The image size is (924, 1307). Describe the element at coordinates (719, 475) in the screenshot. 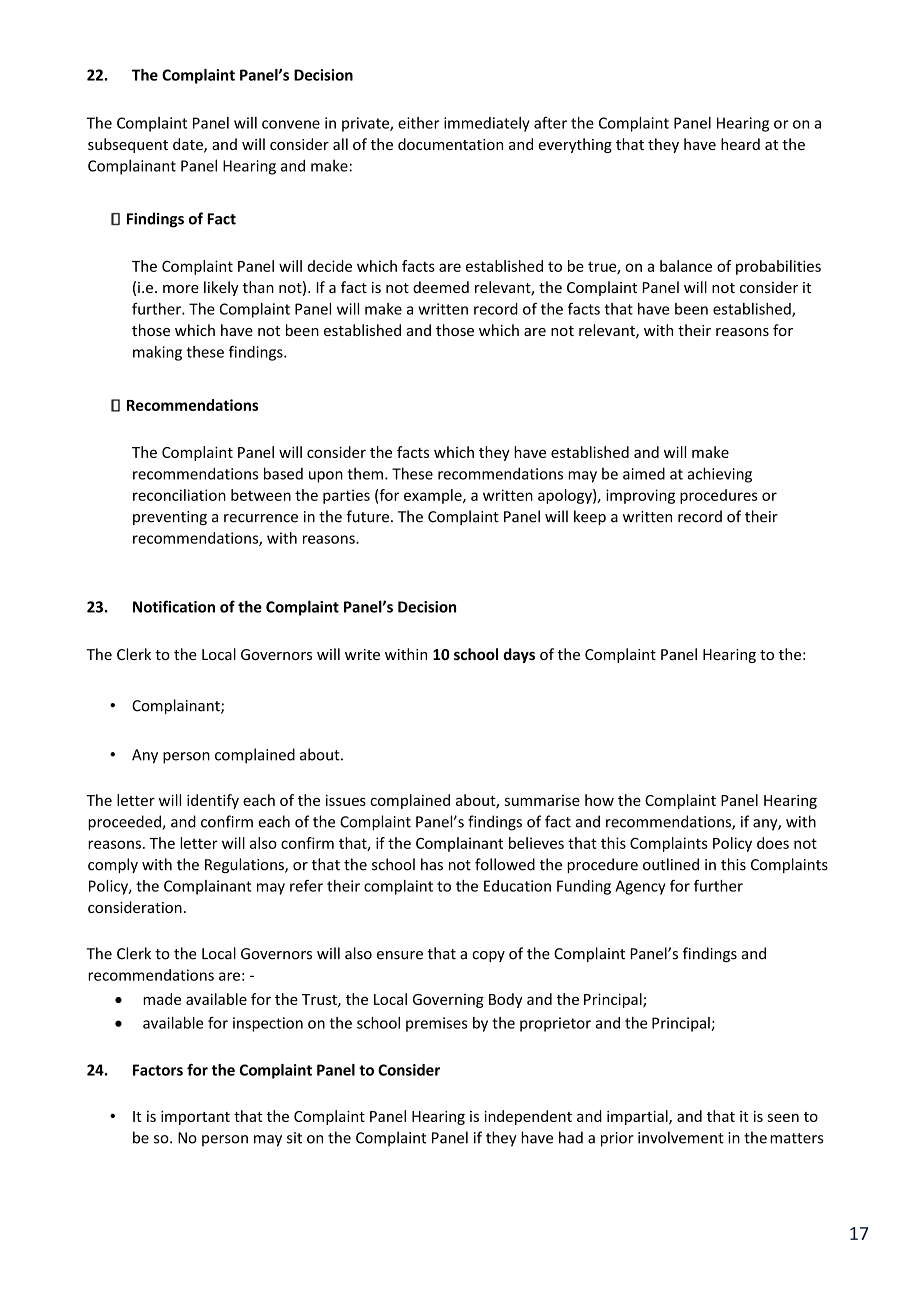

I see `achieving` at that location.
